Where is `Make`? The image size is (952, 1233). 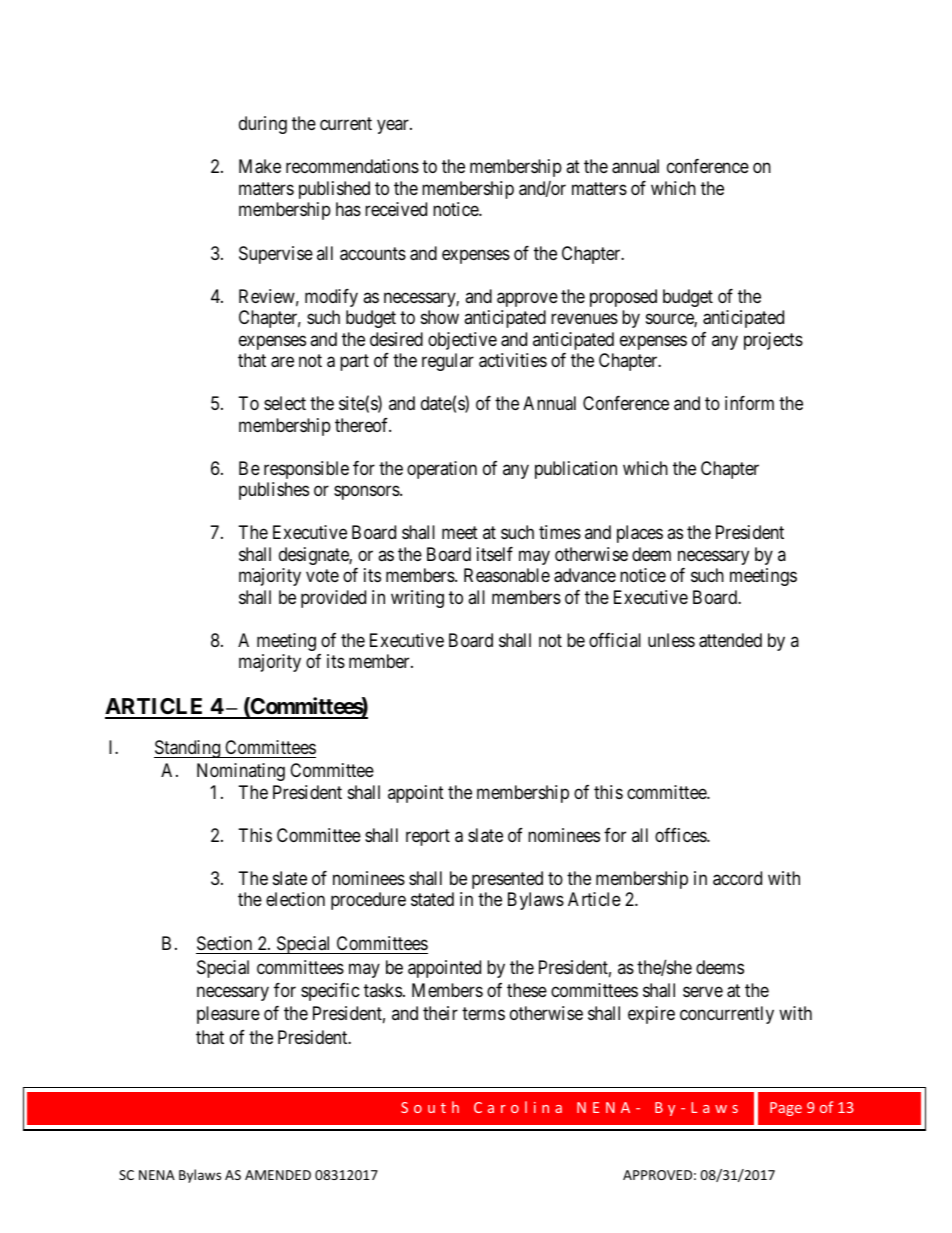
Make is located at coordinates (260, 166).
